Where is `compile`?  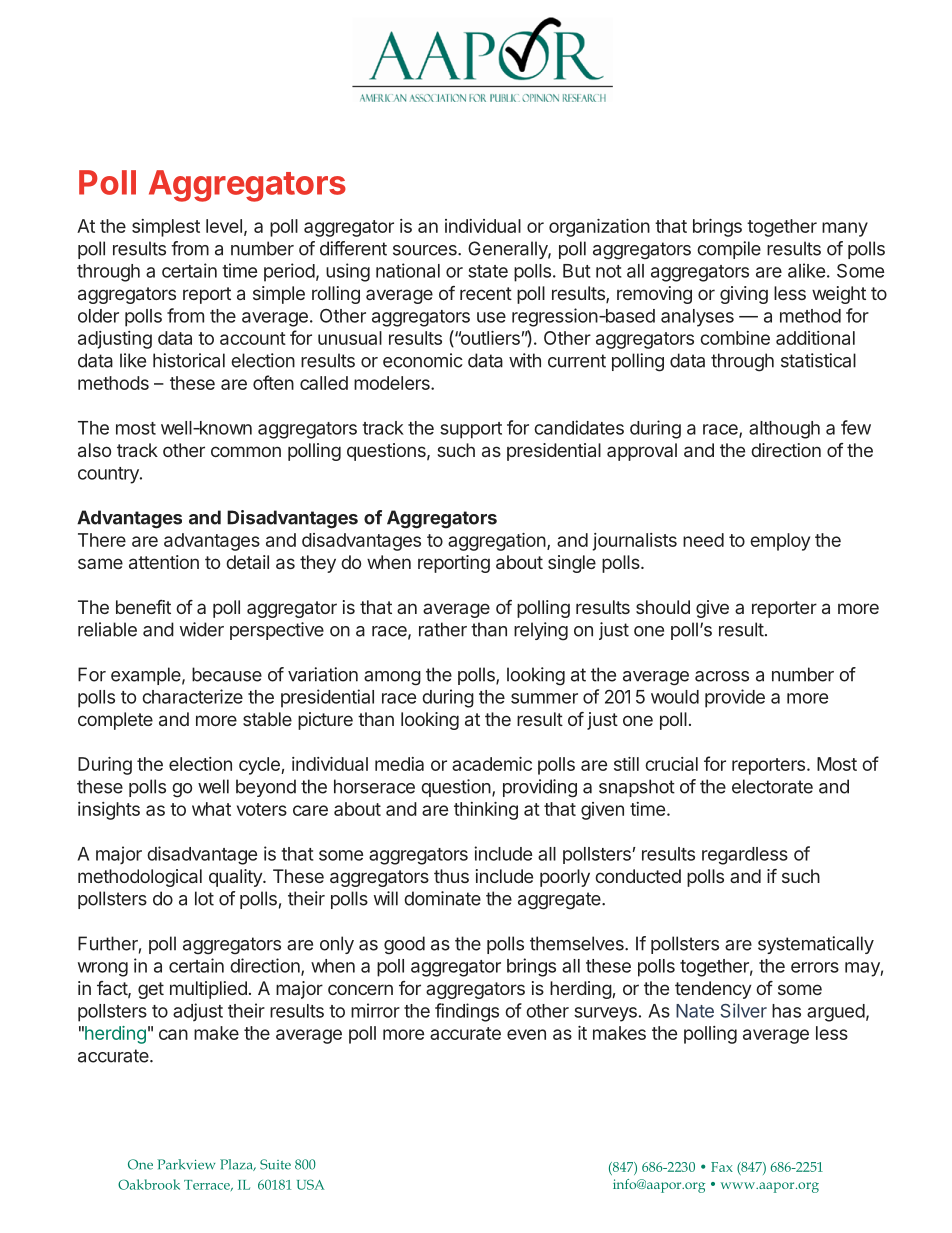 compile is located at coordinates (729, 250).
